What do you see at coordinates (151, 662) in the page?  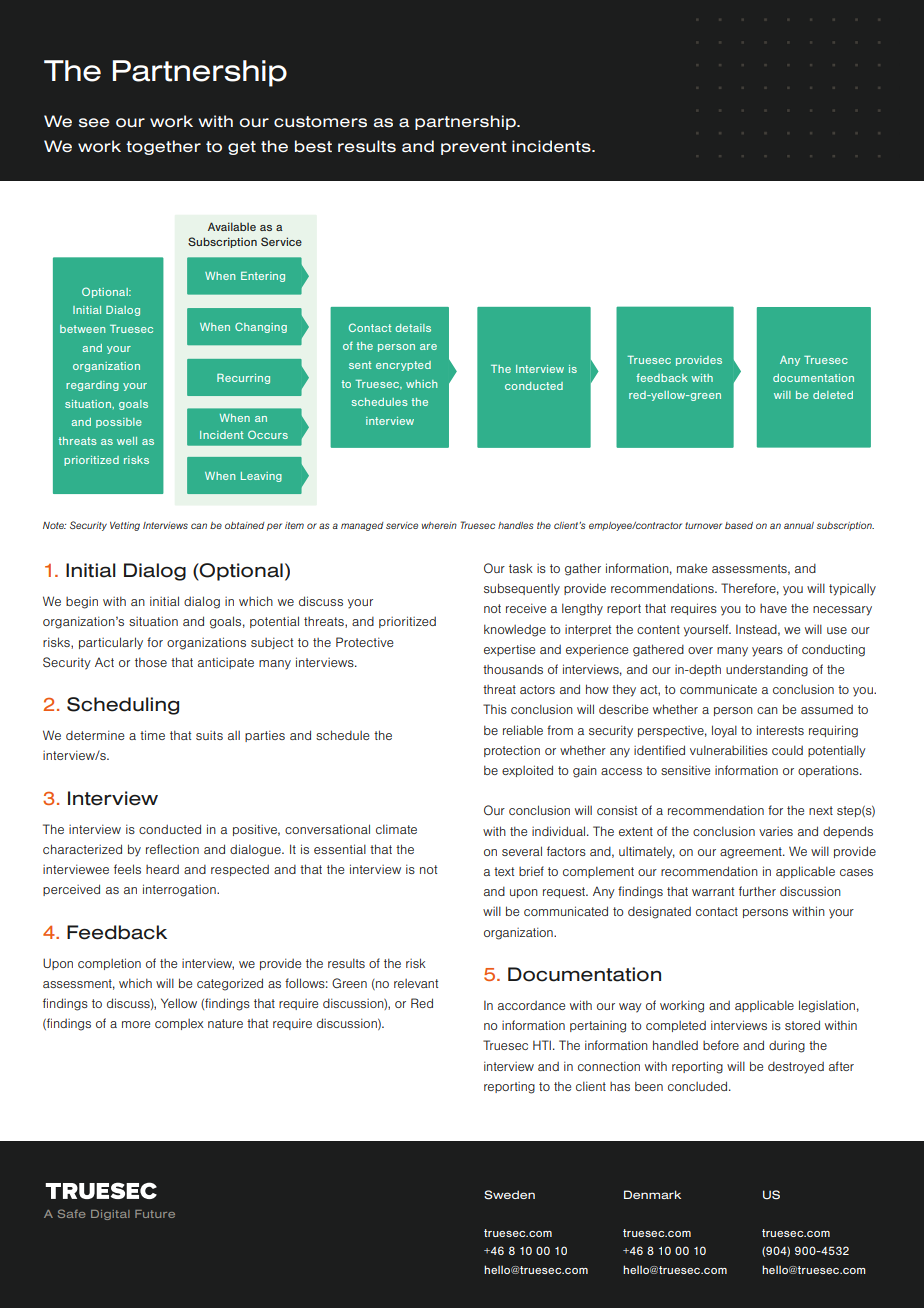 I see `those` at bounding box center [151, 662].
